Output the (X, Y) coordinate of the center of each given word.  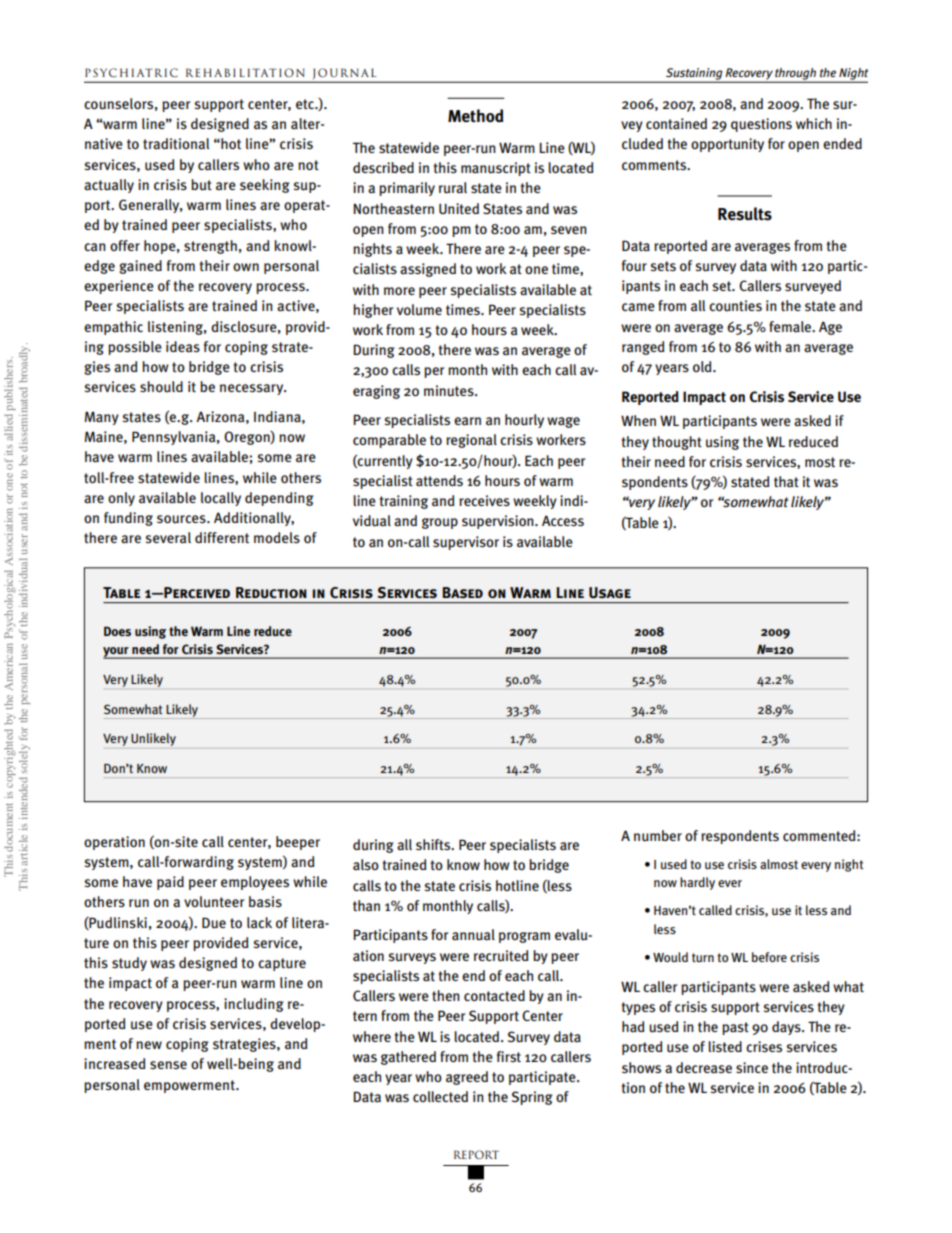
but (201, 185)
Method (475, 116)
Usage (610, 593)
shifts (434, 844)
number (658, 836)
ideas (183, 347)
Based (463, 592)
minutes (450, 390)
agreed (467, 1078)
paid (170, 883)
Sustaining (694, 75)
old (703, 366)
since (752, 1067)
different (222, 537)
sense (168, 1065)
